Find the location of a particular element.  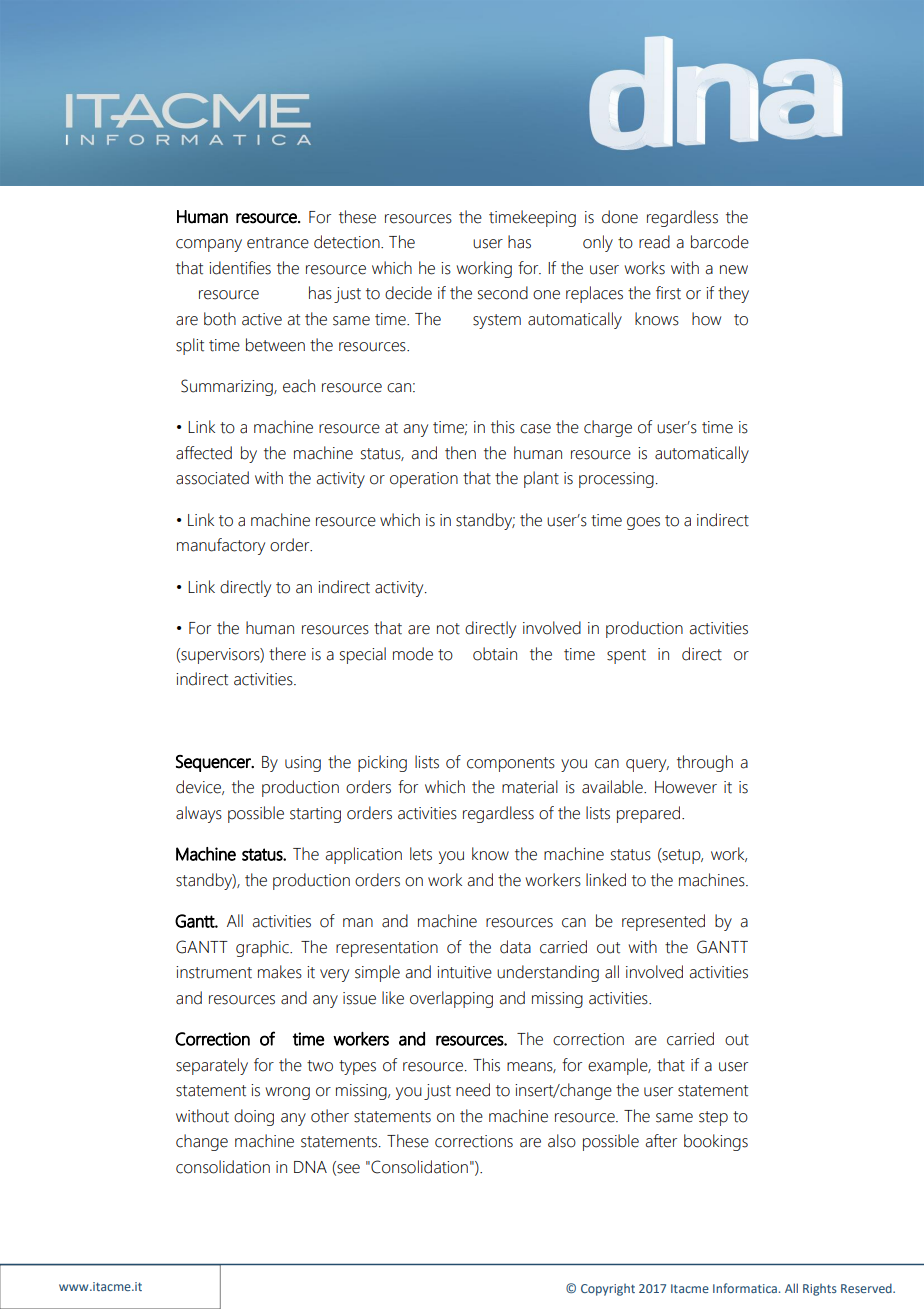

case is located at coordinates (535, 429).
